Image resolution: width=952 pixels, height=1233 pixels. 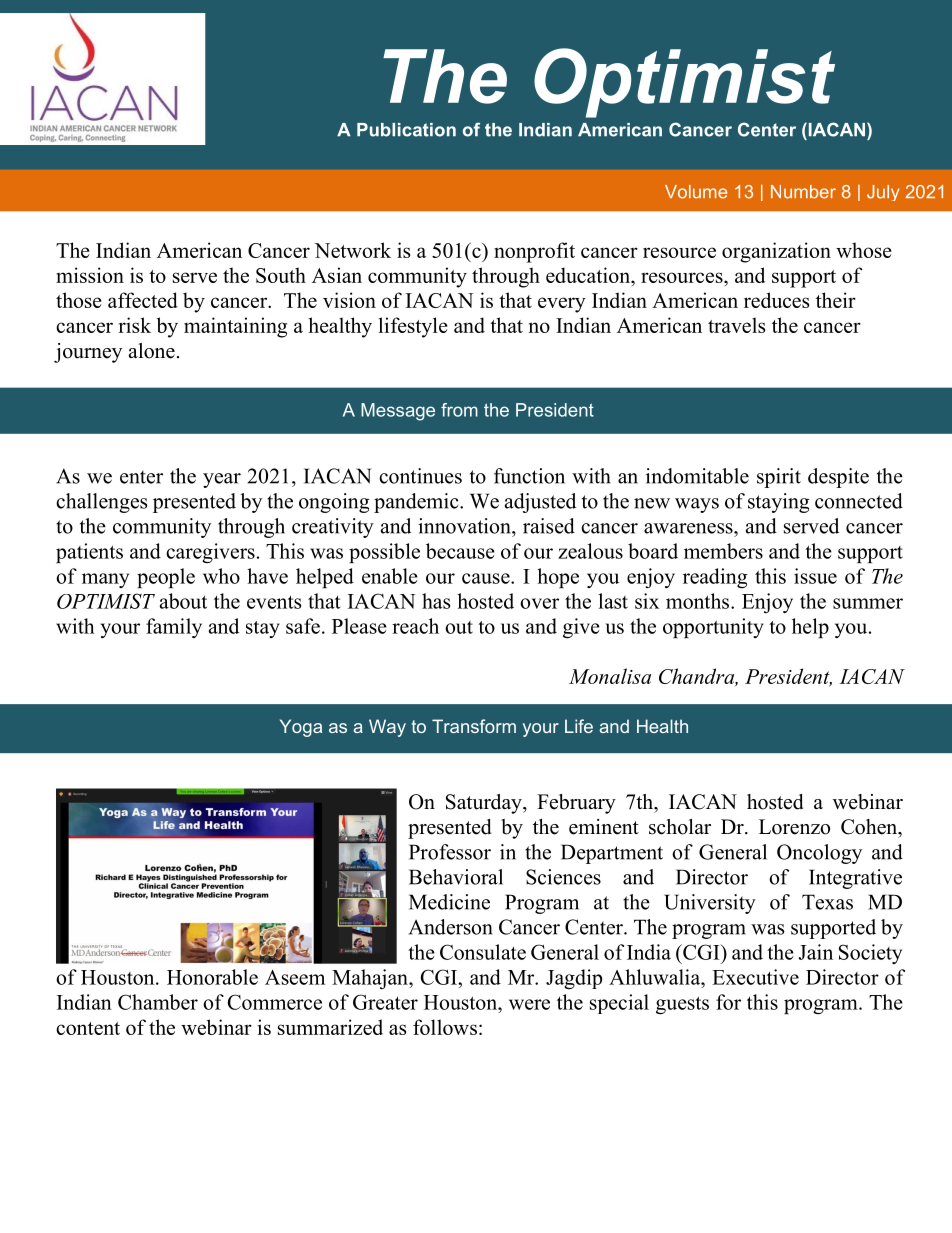 I want to click on Chamber, so click(x=158, y=1002).
